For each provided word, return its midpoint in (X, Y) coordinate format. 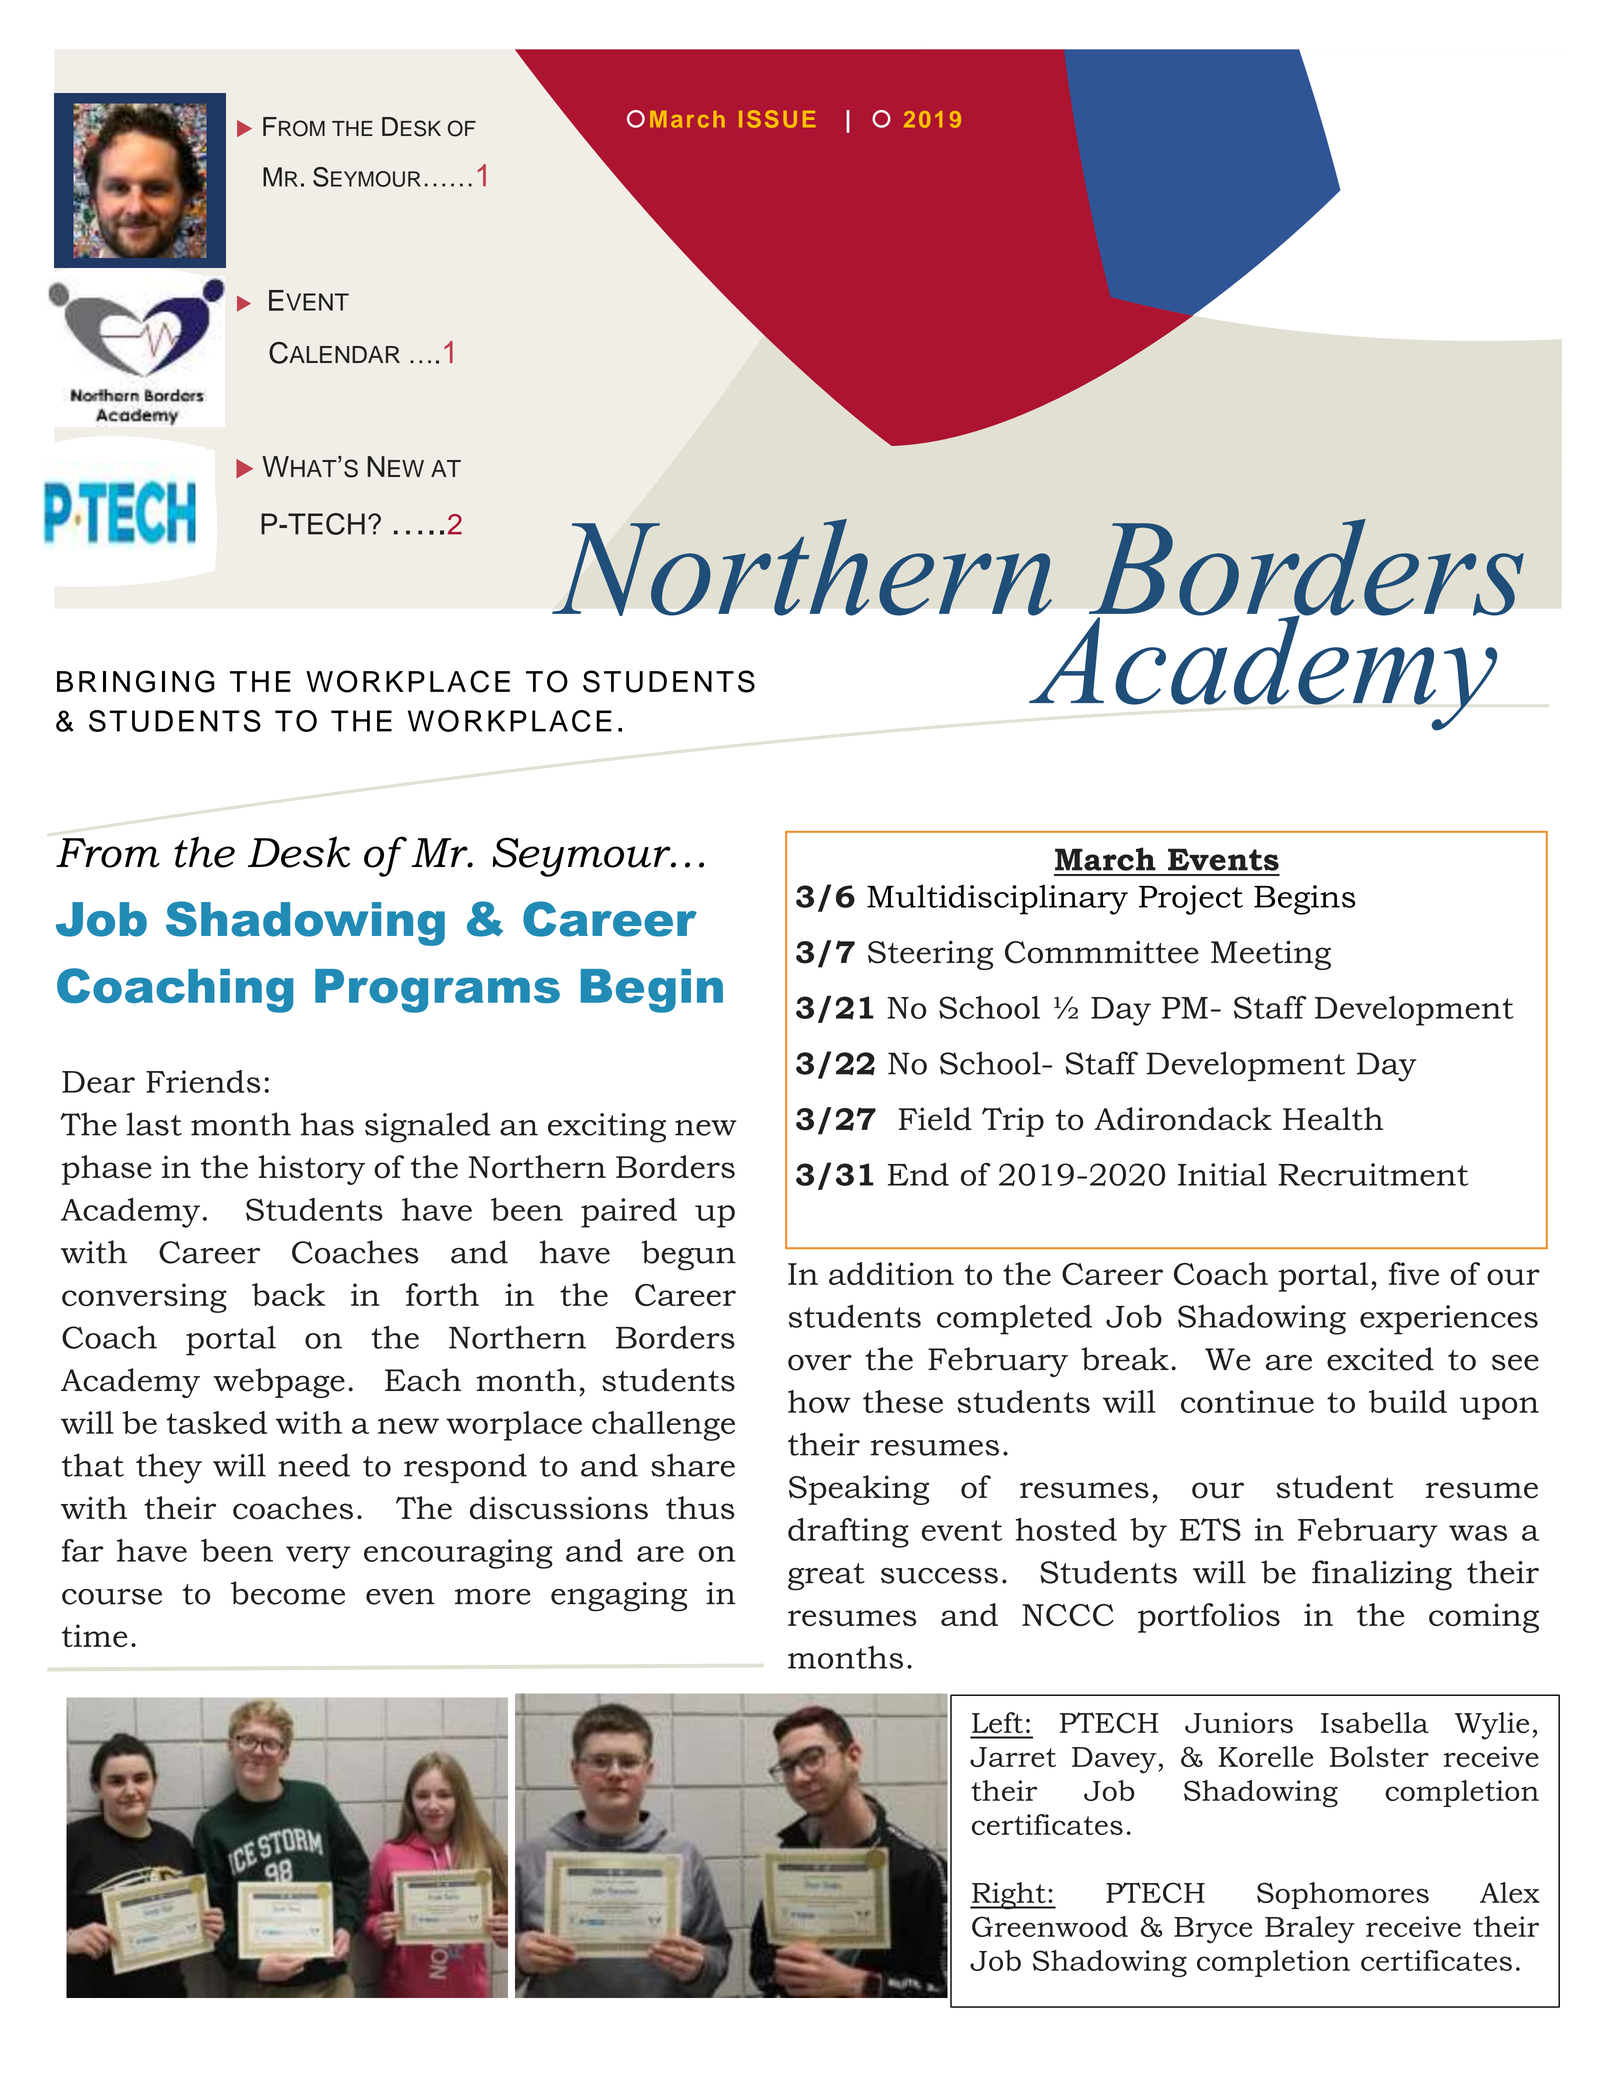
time (95, 1635)
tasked (216, 1422)
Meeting (1271, 955)
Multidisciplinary (997, 899)
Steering (930, 955)
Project (1191, 900)
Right (1009, 1896)
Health (1333, 1119)
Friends (203, 1081)
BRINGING (136, 681)
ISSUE (777, 119)
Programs (437, 991)
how (819, 1401)
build (1408, 1401)
